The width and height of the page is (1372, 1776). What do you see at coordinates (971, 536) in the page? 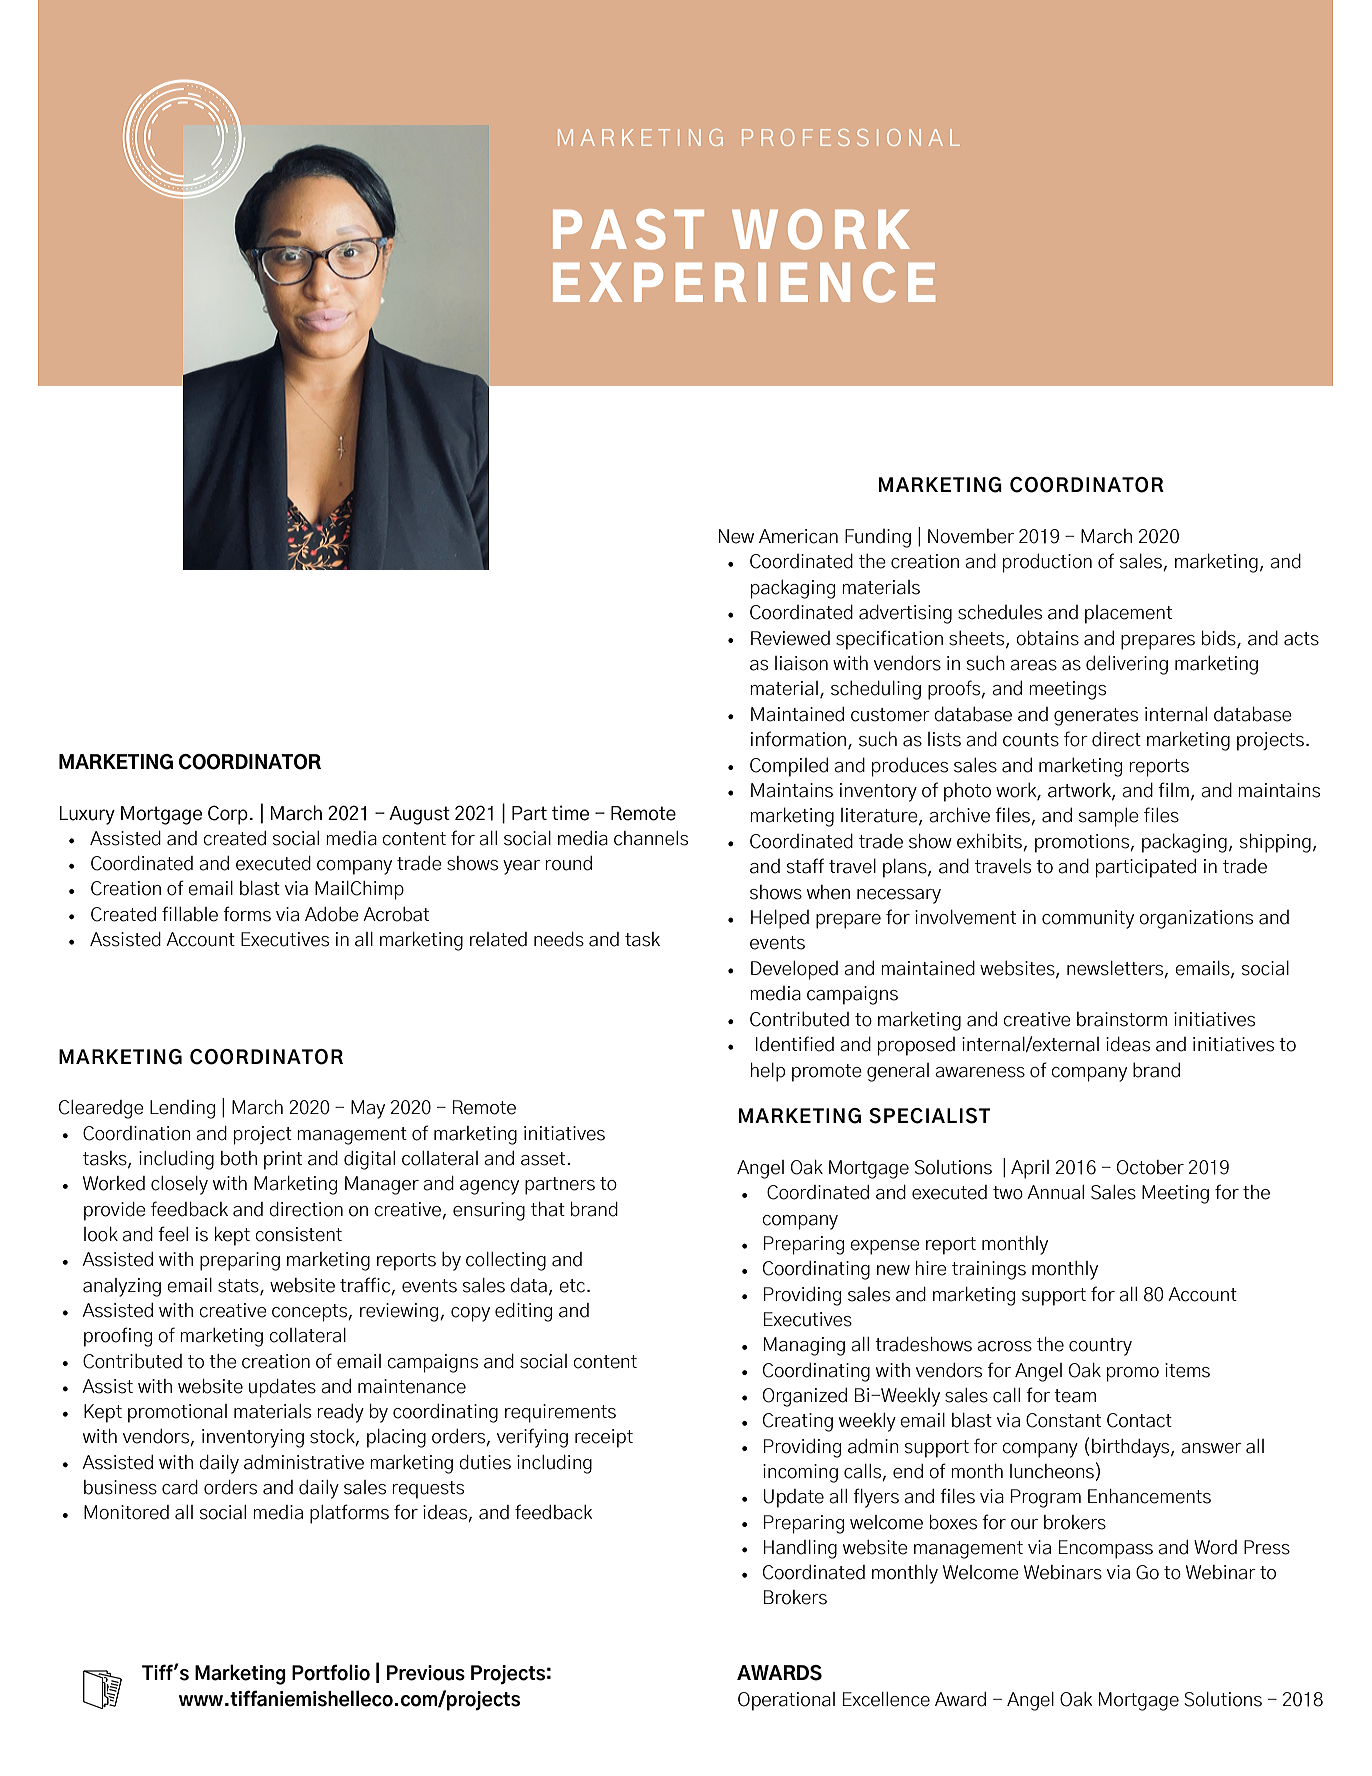
I see `November` at bounding box center [971, 536].
